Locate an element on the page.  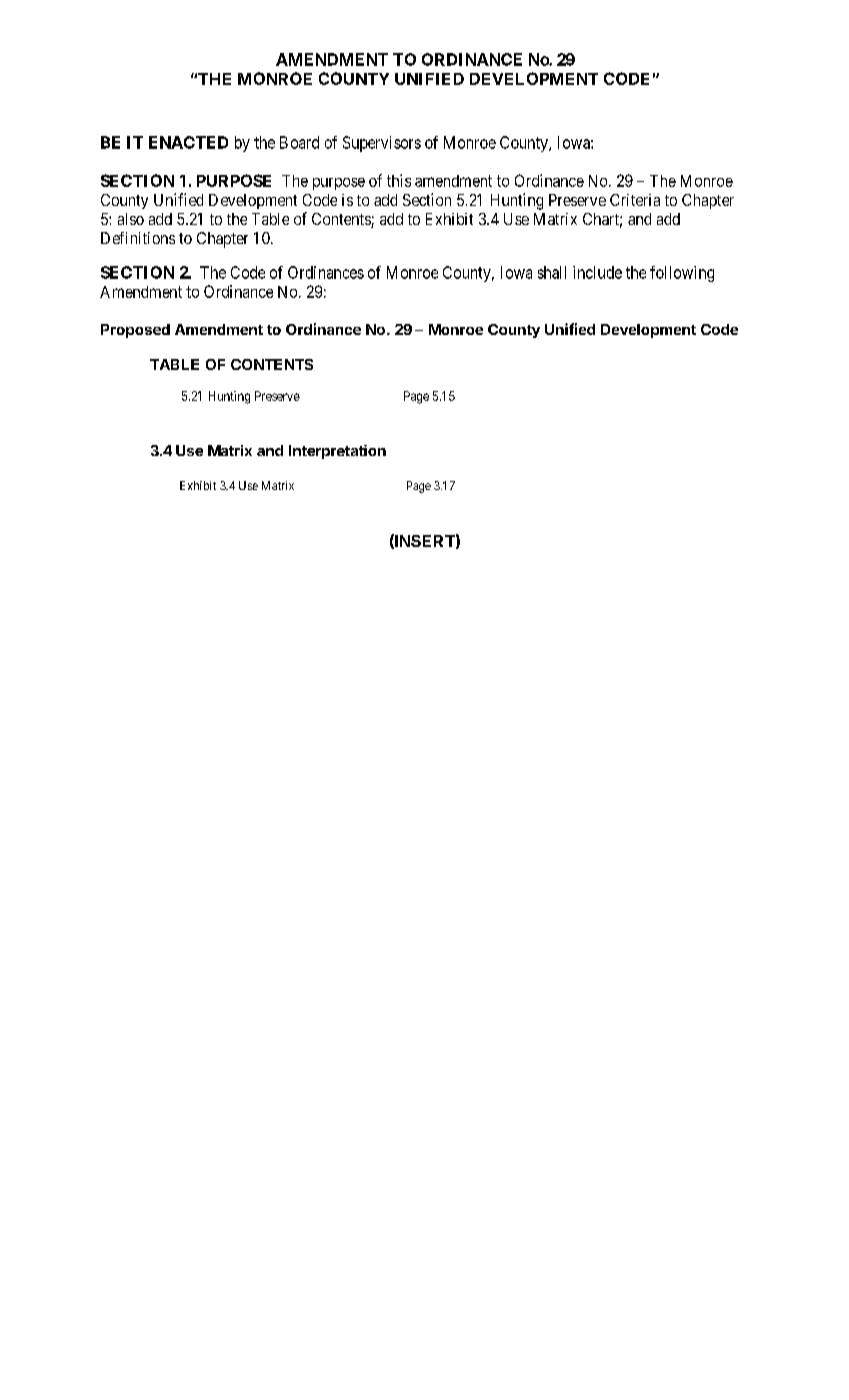
include is located at coordinates (597, 272).
